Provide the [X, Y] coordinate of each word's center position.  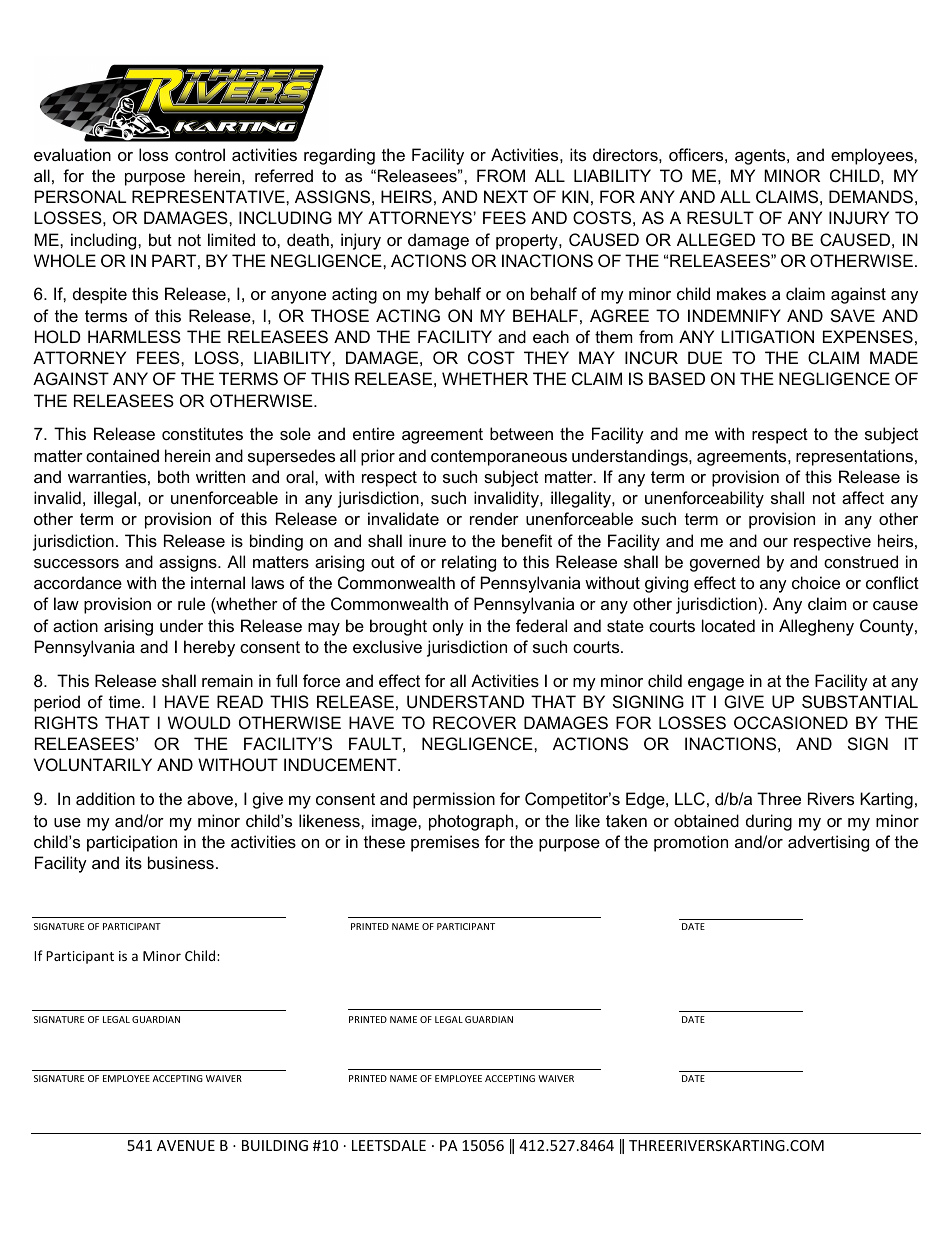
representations [854, 457]
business [181, 862]
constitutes [202, 433]
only [448, 627]
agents [761, 157]
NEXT [506, 196]
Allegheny [816, 627]
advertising [828, 843]
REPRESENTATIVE [209, 196]
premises [445, 843]
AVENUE [186, 1145]
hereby [209, 648]
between [521, 433]
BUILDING [275, 1145]
